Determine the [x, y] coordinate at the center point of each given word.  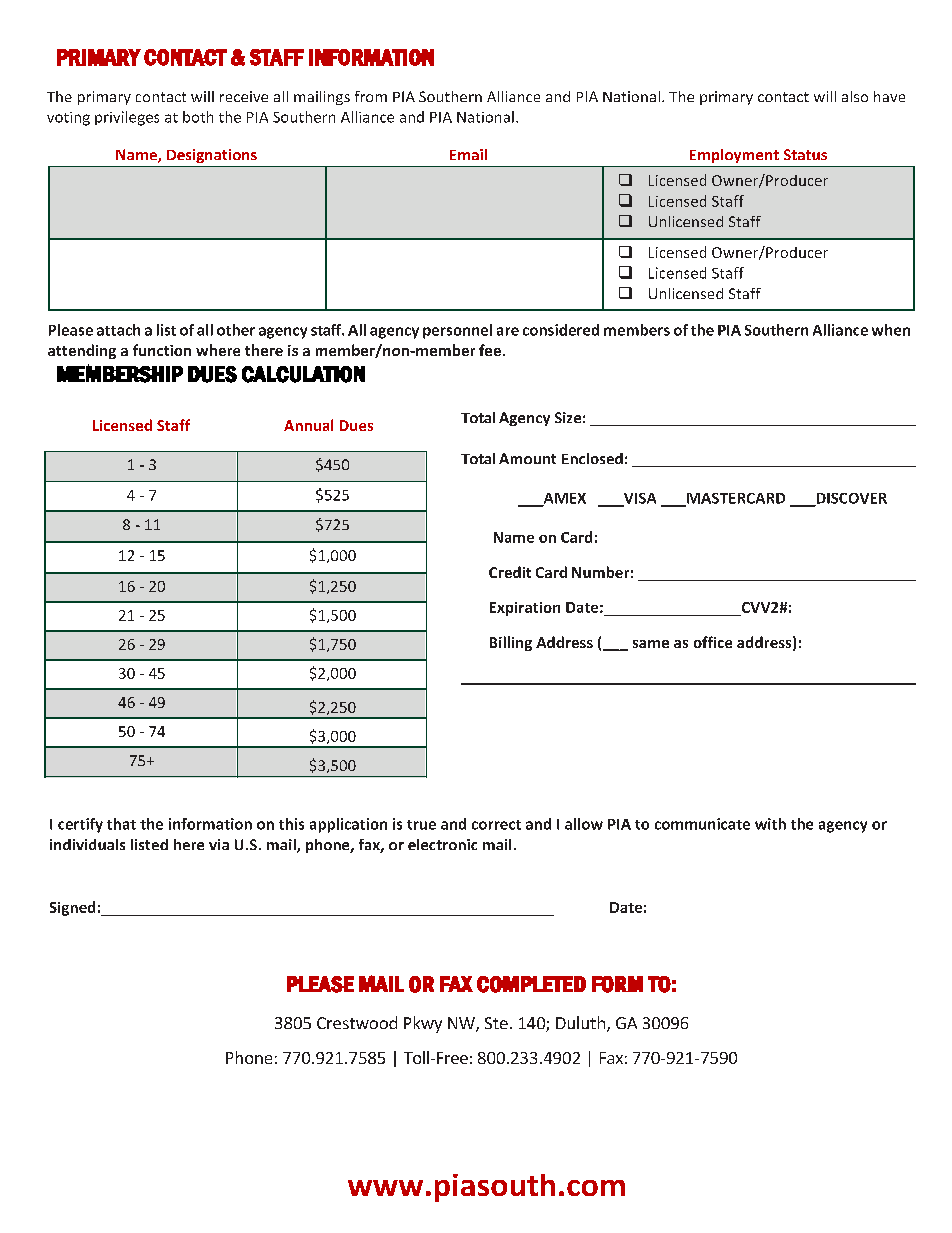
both [198, 117]
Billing [511, 643]
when [891, 330]
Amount [527, 458]
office [713, 642]
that [121, 824]
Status [805, 154]
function [162, 350]
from [371, 96]
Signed [72, 908]
